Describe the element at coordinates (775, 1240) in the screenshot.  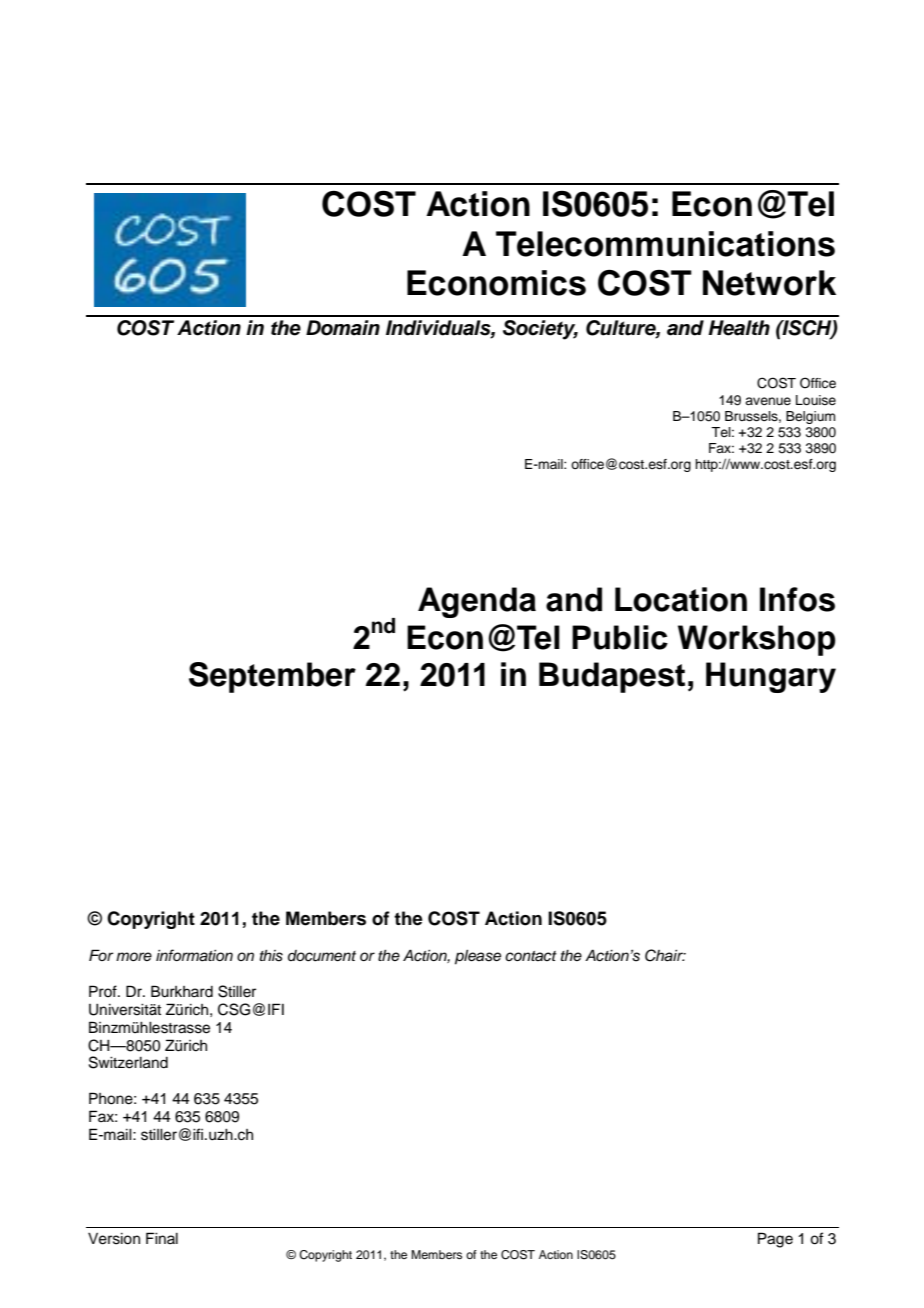
I see `Page` at that location.
